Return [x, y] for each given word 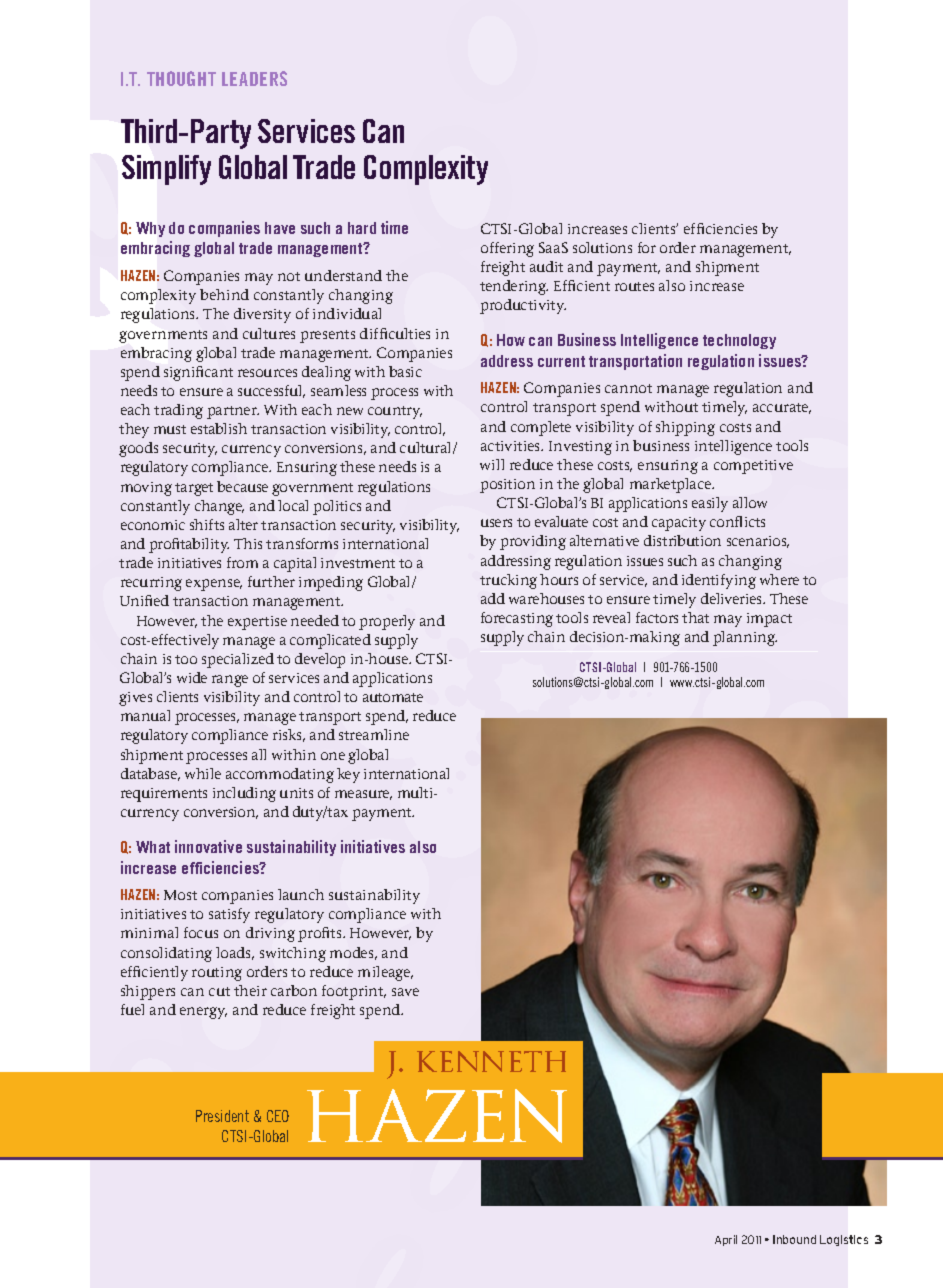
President [222, 1116]
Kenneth [491, 1061]
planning [745, 638]
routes [634, 286]
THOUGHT [181, 78]
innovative [208, 846]
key [348, 775]
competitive [753, 467]
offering [507, 249]
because [242, 486]
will [492, 464]
